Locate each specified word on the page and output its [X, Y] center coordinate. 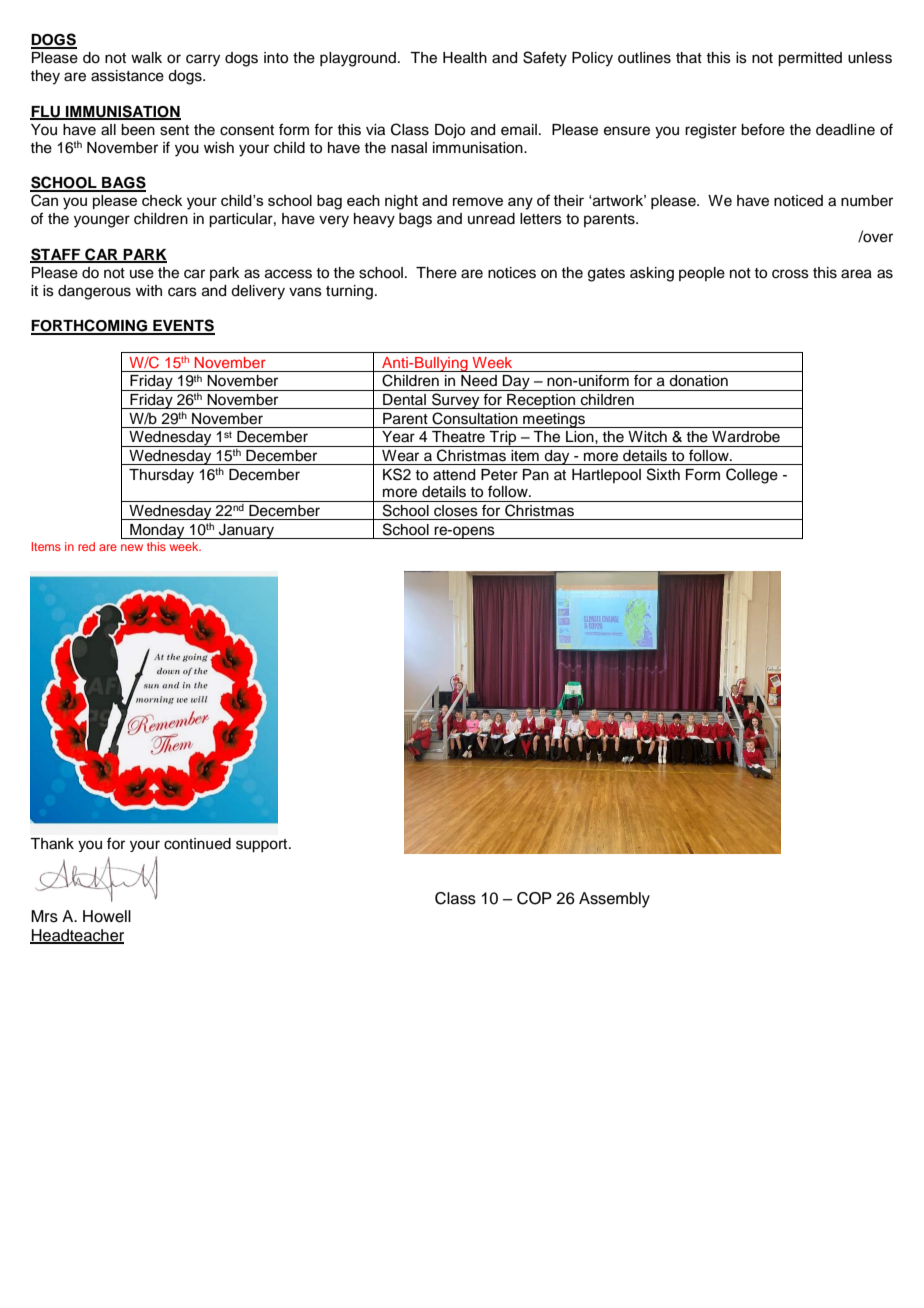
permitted [810, 59]
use [142, 274]
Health [465, 58]
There [436, 273]
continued [197, 844]
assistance [127, 76]
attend [454, 475]
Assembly [614, 900]
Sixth [663, 474]
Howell [107, 916]
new [132, 547]
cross [790, 274]
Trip [503, 439]
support [263, 846]
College [752, 476]
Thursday [161, 476]
